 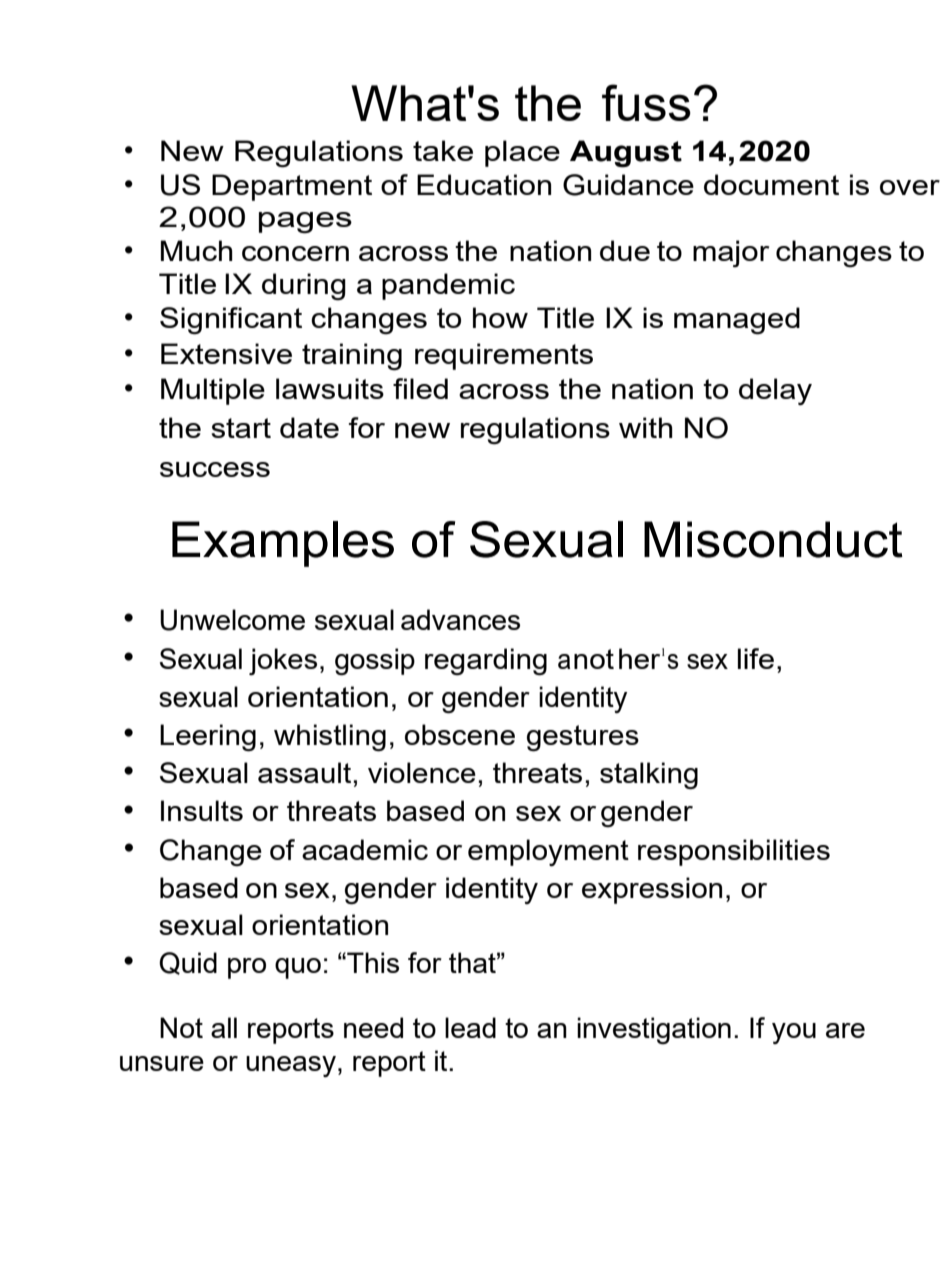 I want to click on Misconduct, so click(x=773, y=539).
